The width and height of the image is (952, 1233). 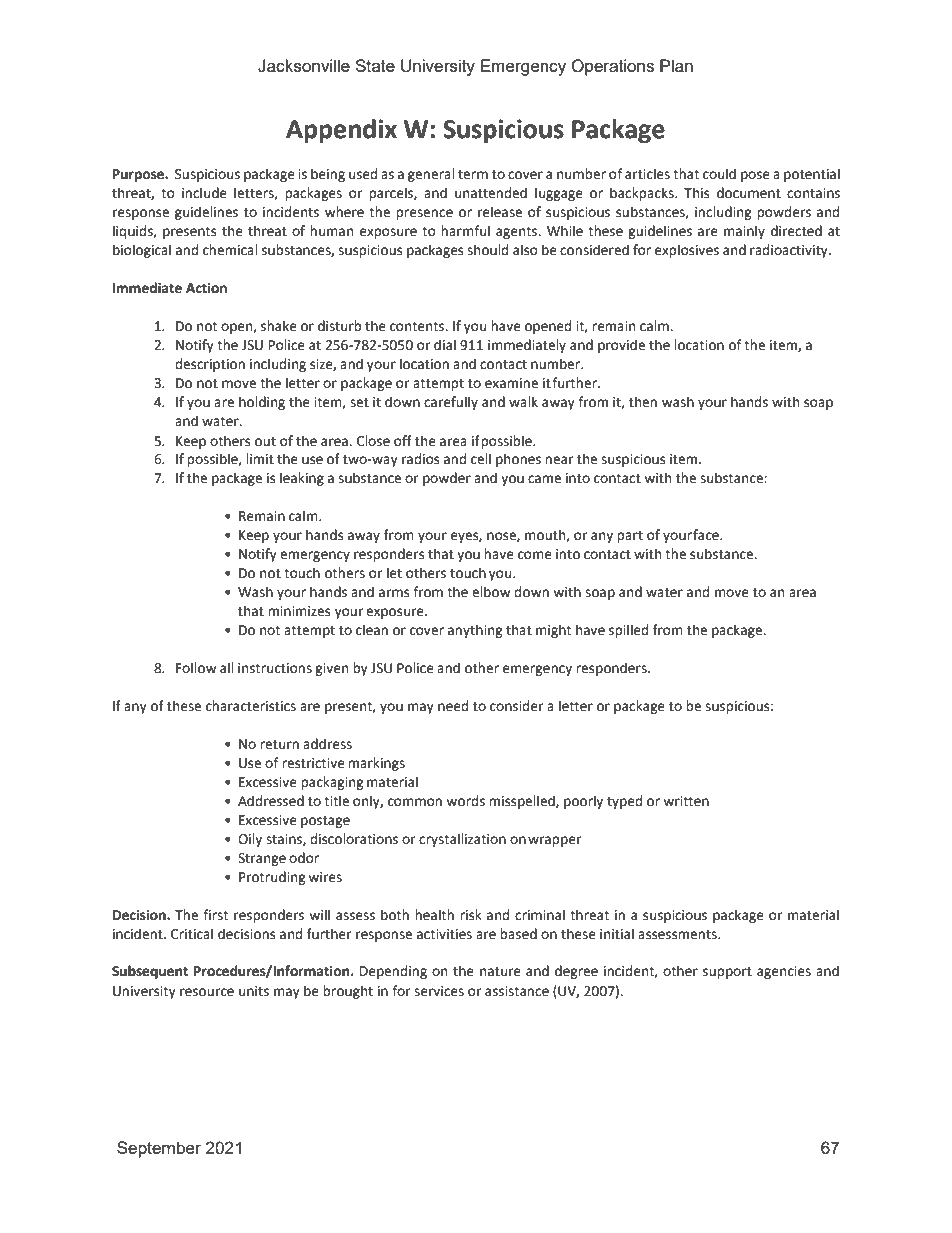 I want to click on limit, so click(x=260, y=459).
